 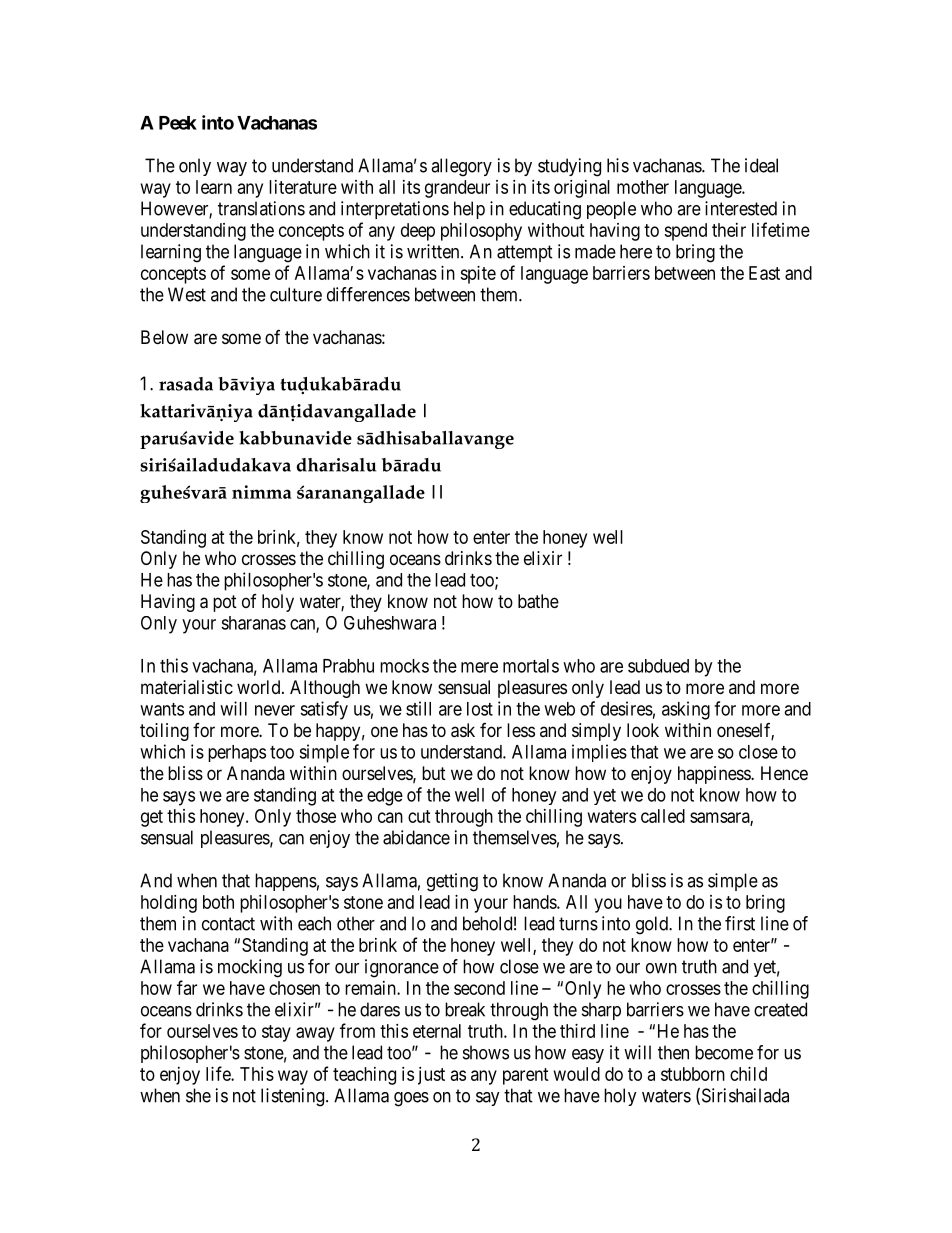 What do you see at coordinates (764, 273) in the image?
I see `East` at bounding box center [764, 273].
